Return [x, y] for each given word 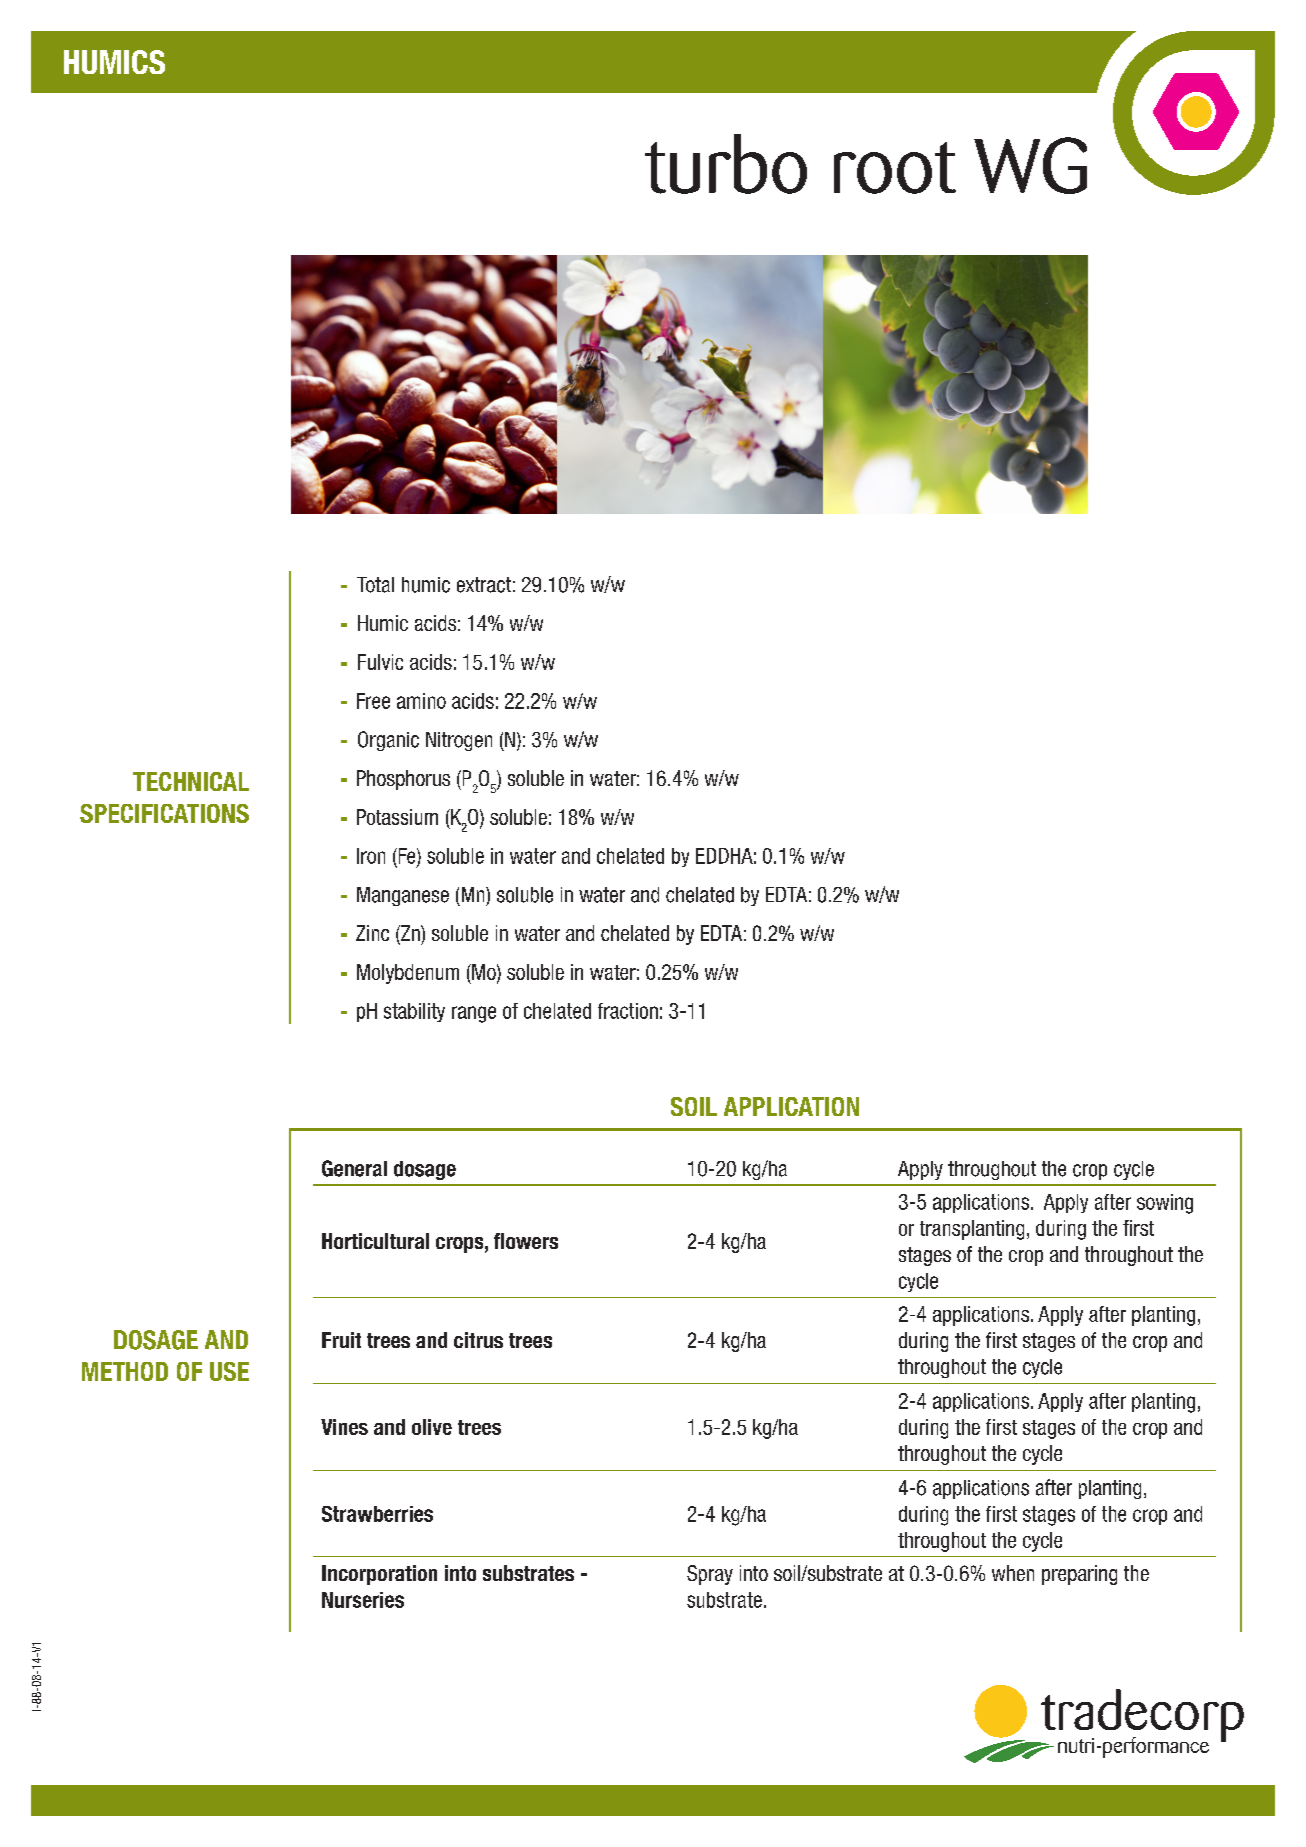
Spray [710, 1575]
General [354, 1168]
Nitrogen [459, 741]
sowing [1165, 1204]
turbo [726, 164]
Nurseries [363, 1600]
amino [421, 701]
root [895, 168]
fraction [628, 1011]
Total [375, 585]
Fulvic [380, 662]
